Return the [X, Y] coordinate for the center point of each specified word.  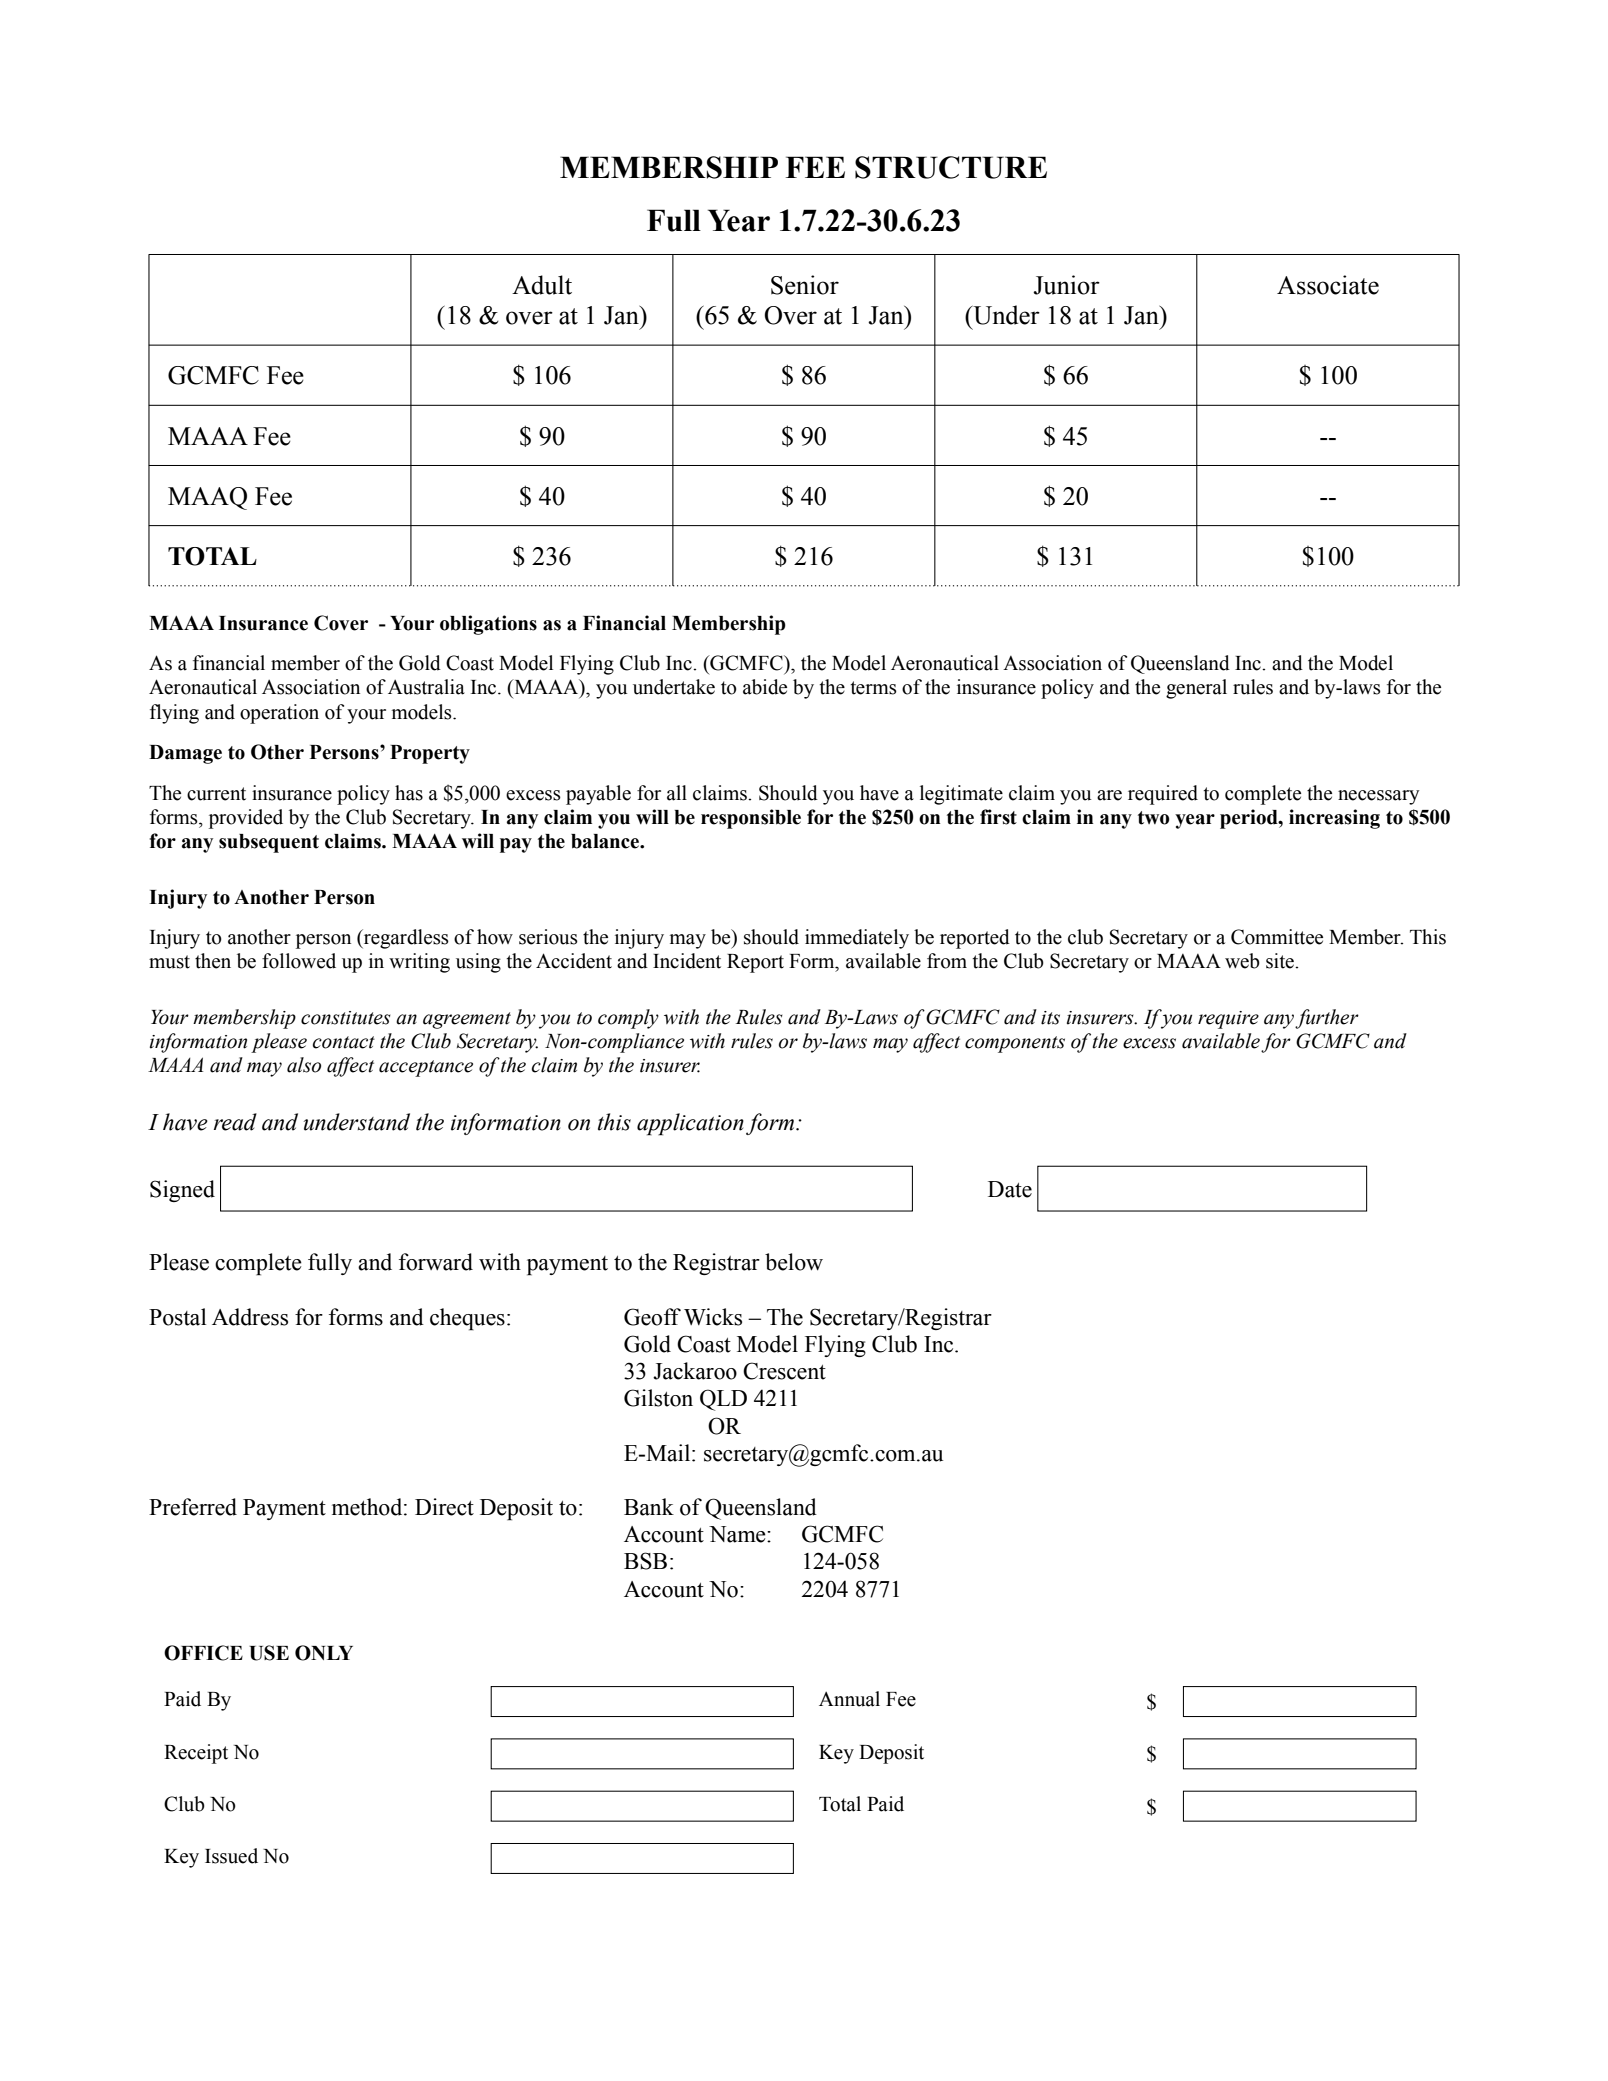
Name [738, 1534]
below [794, 1262]
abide [765, 687]
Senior [805, 285]
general [1196, 689]
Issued [231, 1856]
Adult [542, 285]
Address [250, 1317]
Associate [1328, 285]
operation [279, 714]
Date [1010, 1189]
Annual [849, 1699]
